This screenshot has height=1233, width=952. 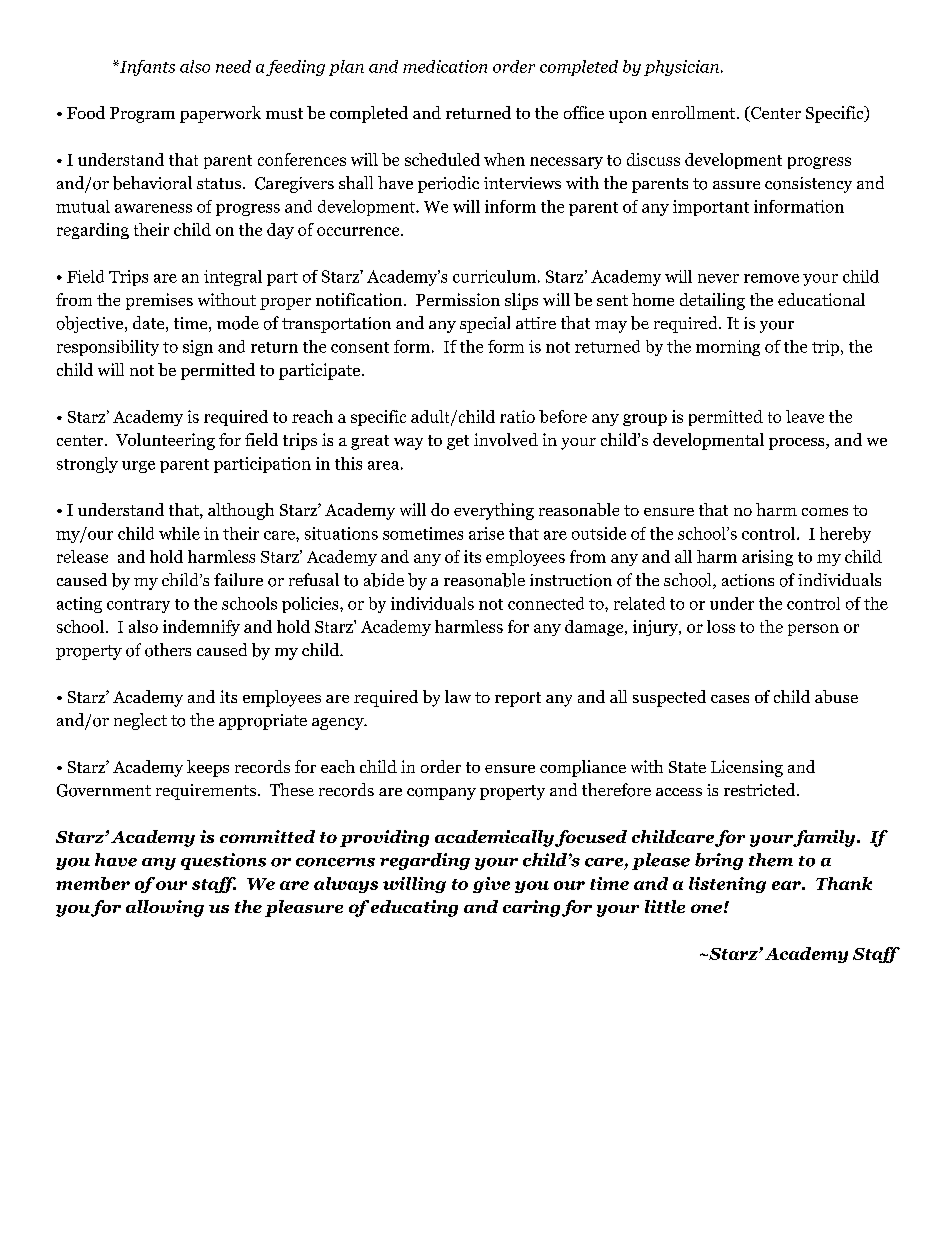 What do you see at coordinates (165, 441) in the screenshot?
I see `Volunteering` at bounding box center [165, 441].
